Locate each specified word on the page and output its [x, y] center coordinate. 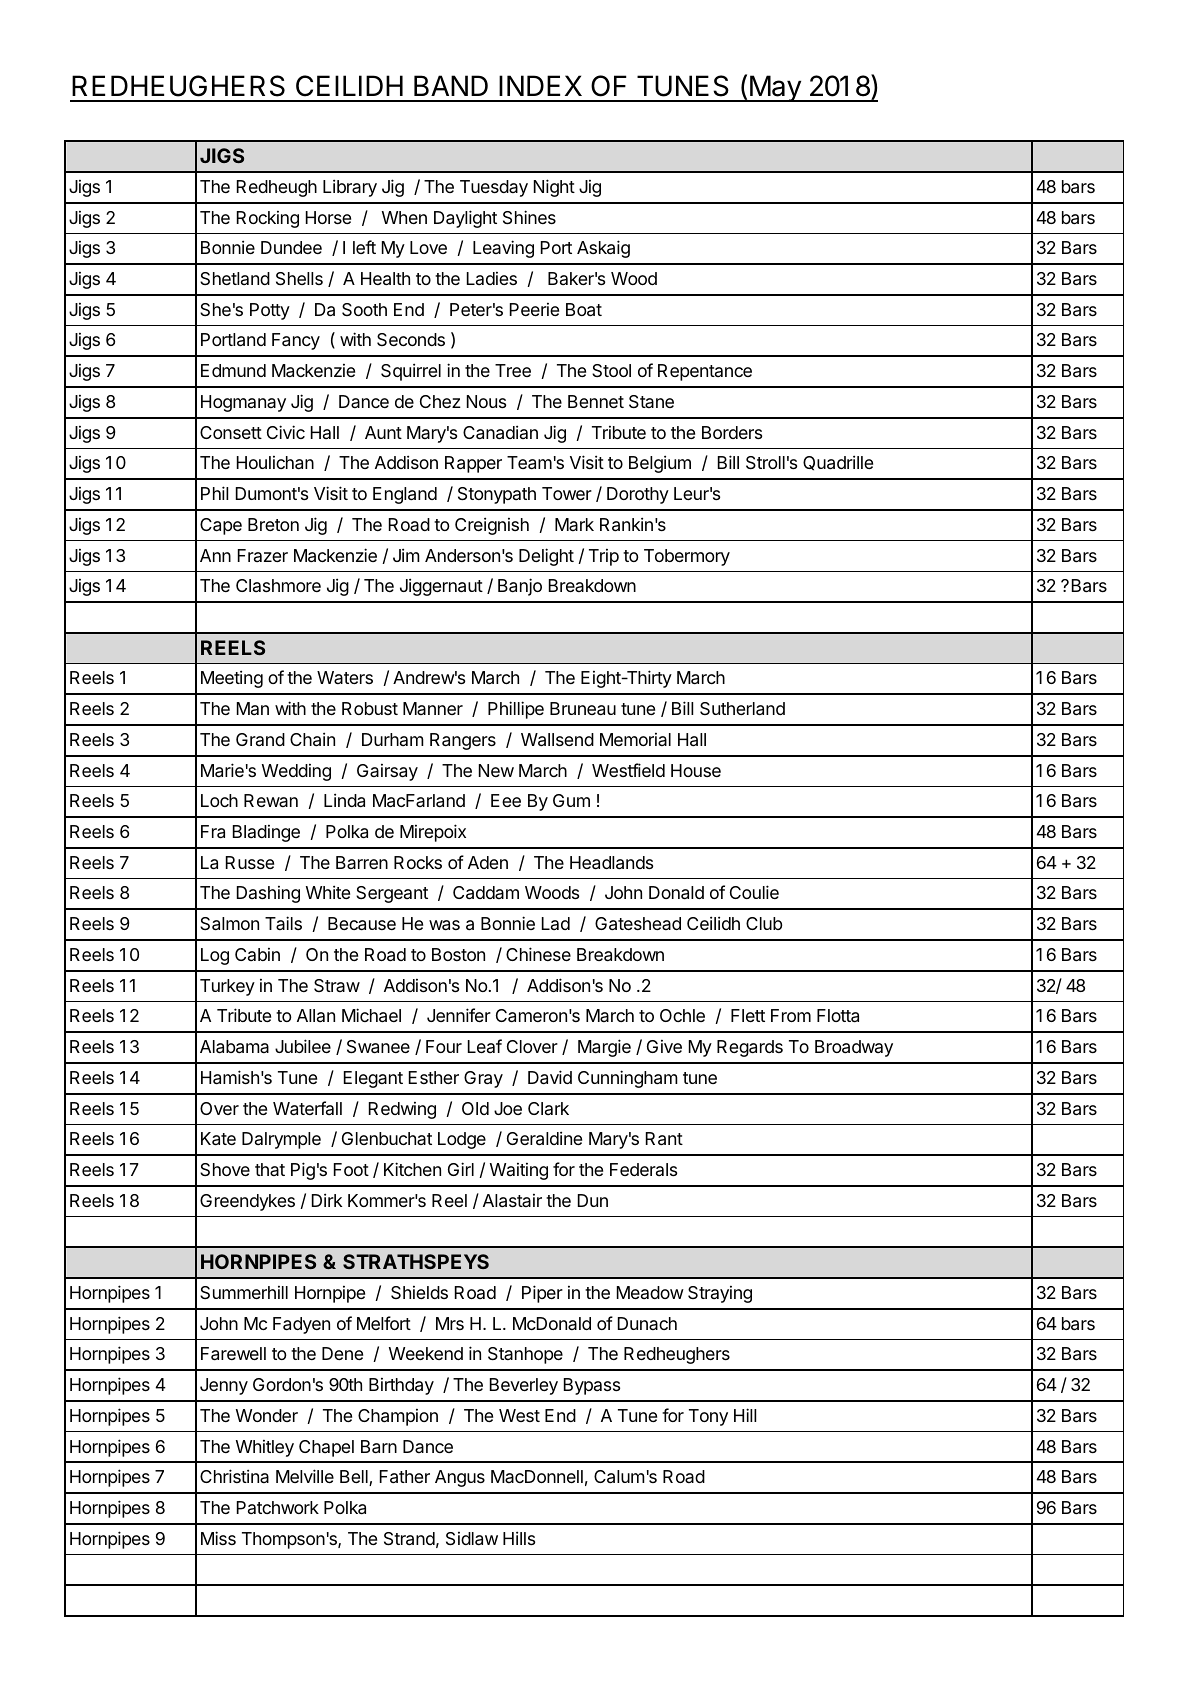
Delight [546, 557]
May [775, 88]
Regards [750, 1048]
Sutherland [742, 709]
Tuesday [494, 188]
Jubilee [303, 1046]
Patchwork [278, 1507]
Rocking [268, 219]
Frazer [263, 555]
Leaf [485, 1046]
